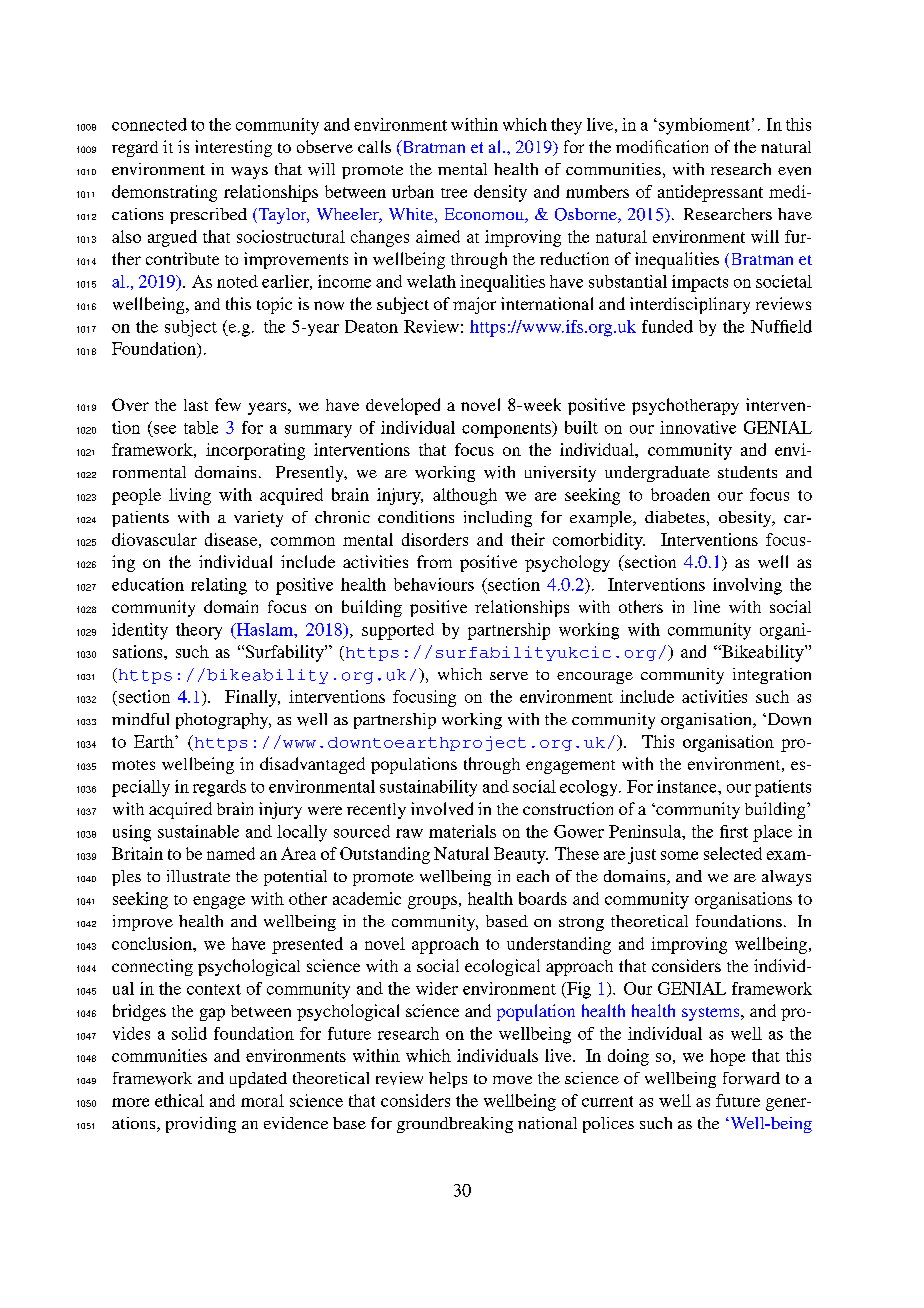 The width and height of the page is (924, 1308). What do you see at coordinates (710, 193) in the page?
I see `antidepressant` at bounding box center [710, 193].
